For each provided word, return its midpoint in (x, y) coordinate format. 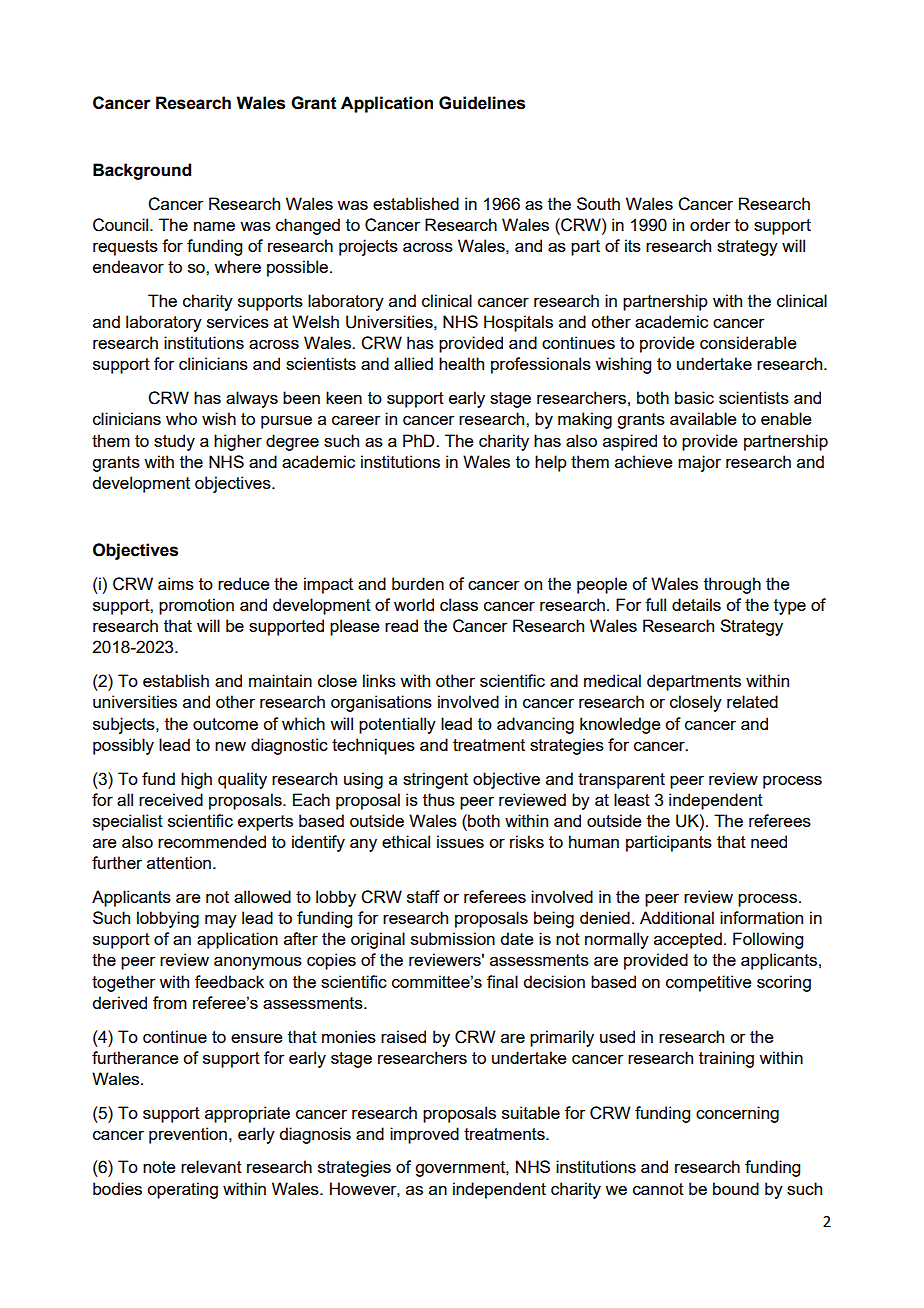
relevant (211, 1166)
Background (142, 171)
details (696, 604)
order (710, 224)
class (459, 604)
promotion (196, 606)
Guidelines (482, 103)
